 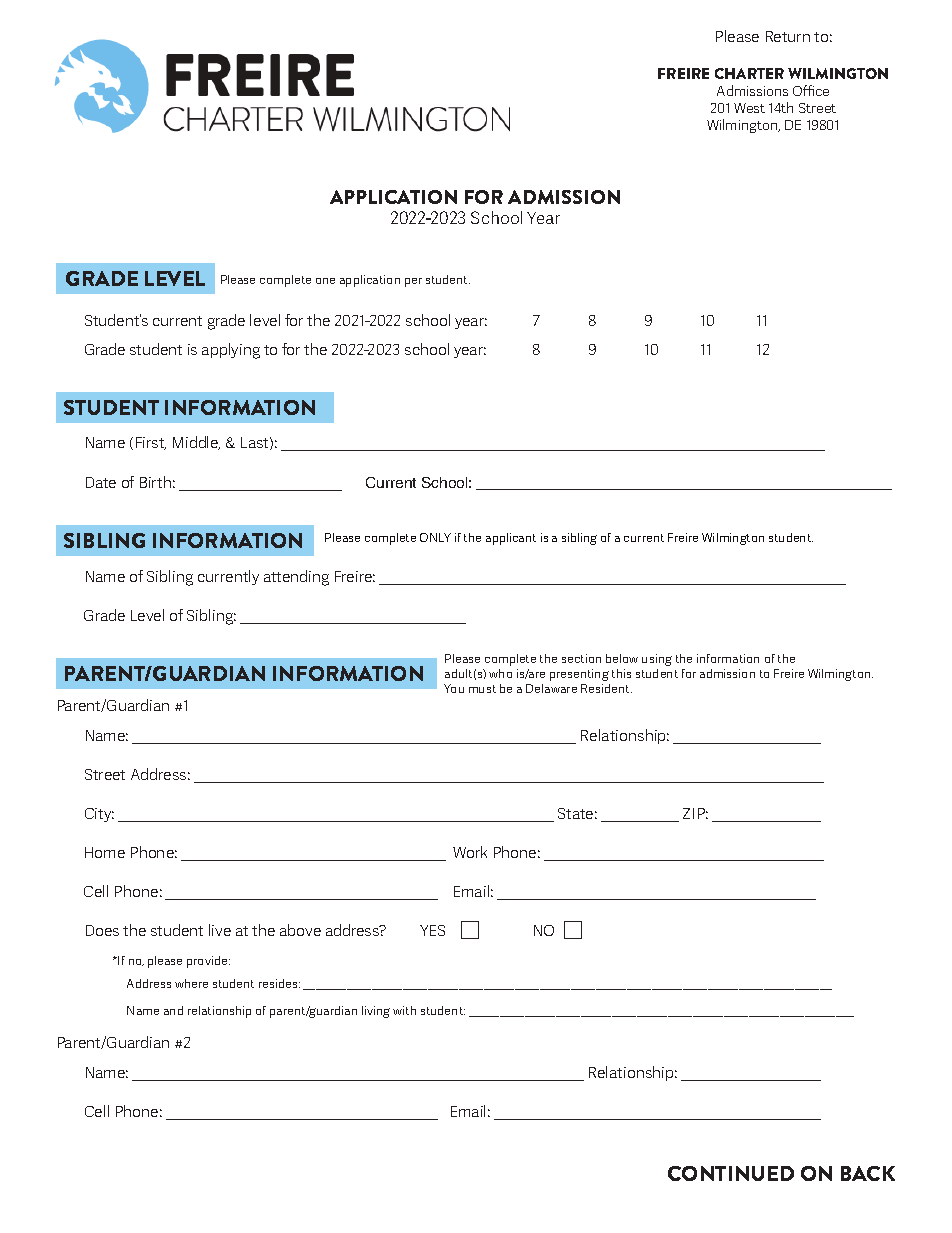 What do you see at coordinates (657, 660) in the screenshot?
I see `using` at bounding box center [657, 660].
